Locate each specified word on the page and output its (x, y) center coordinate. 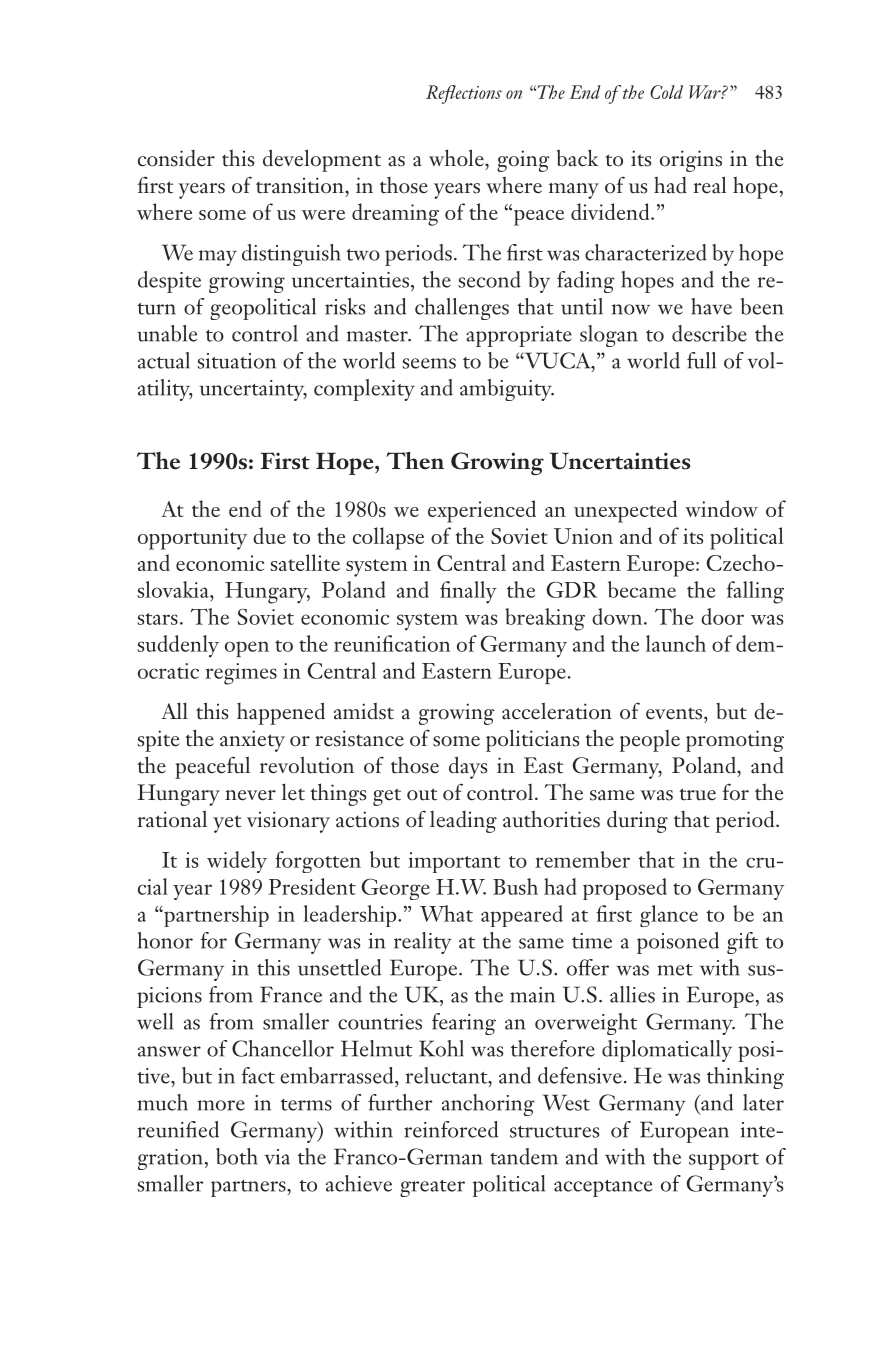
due (269, 535)
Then (415, 461)
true (697, 794)
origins (691, 161)
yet (227, 824)
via (277, 1157)
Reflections (464, 94)
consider (176, 158)
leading (463, 822)
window (721, 508)
